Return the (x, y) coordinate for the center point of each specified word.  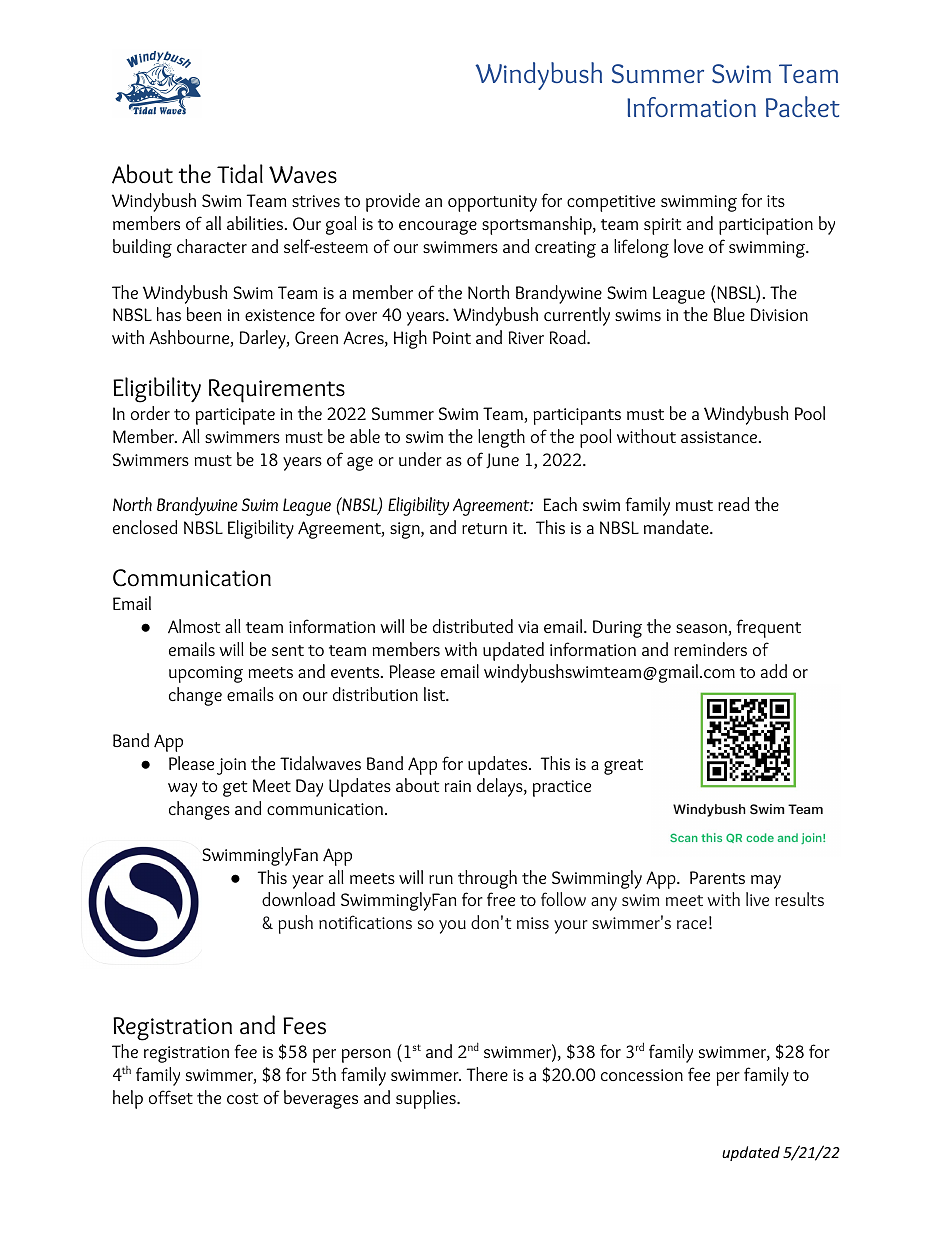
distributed (473, 626)
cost (242, 1098)
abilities (255, 223)
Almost (194, 626)
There (487, 1074)
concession (642, 1075)
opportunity (492, 203)
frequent (769, 628)
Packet (803, 106)
